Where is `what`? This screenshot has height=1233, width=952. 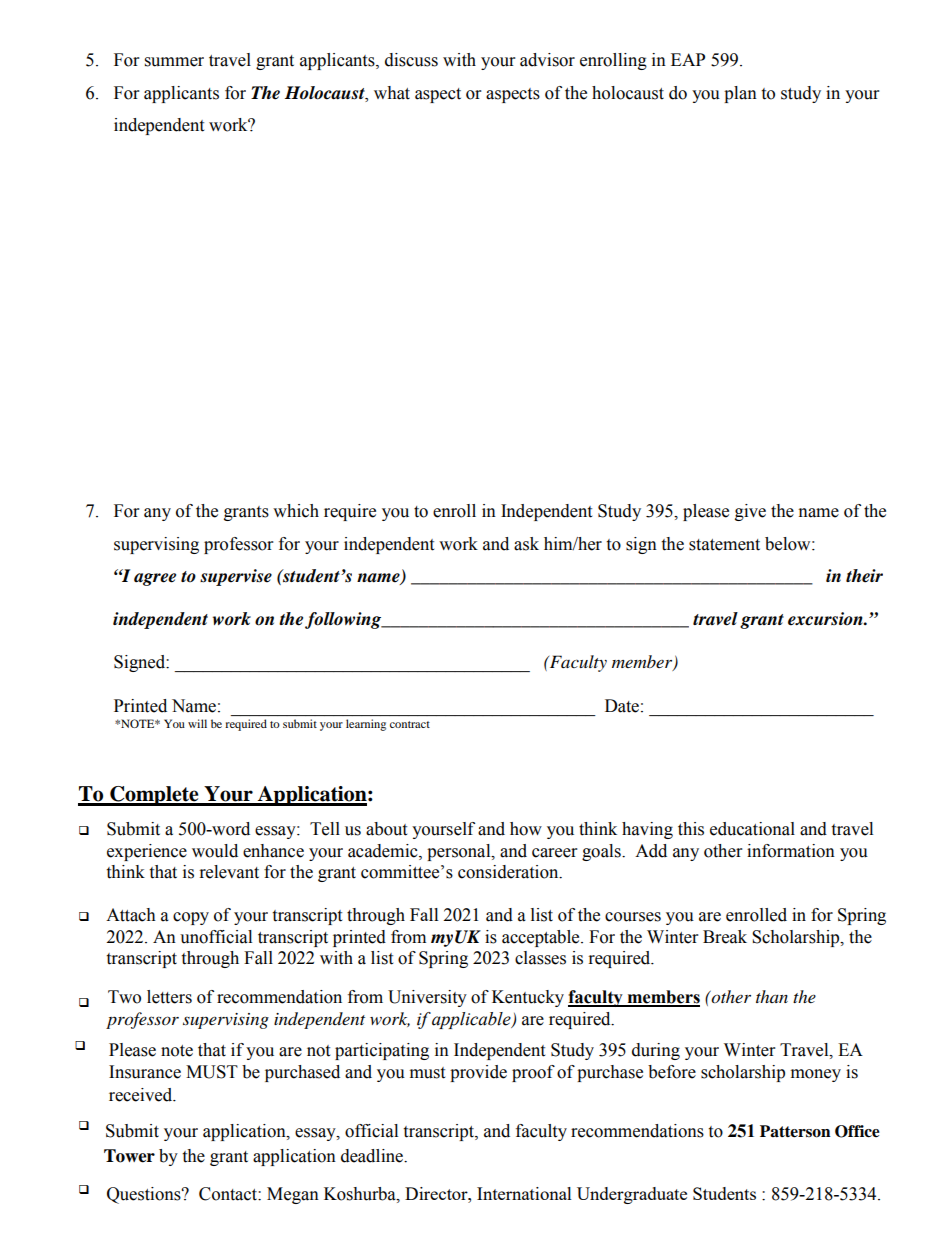 what is located at coordinates (392, 93).
